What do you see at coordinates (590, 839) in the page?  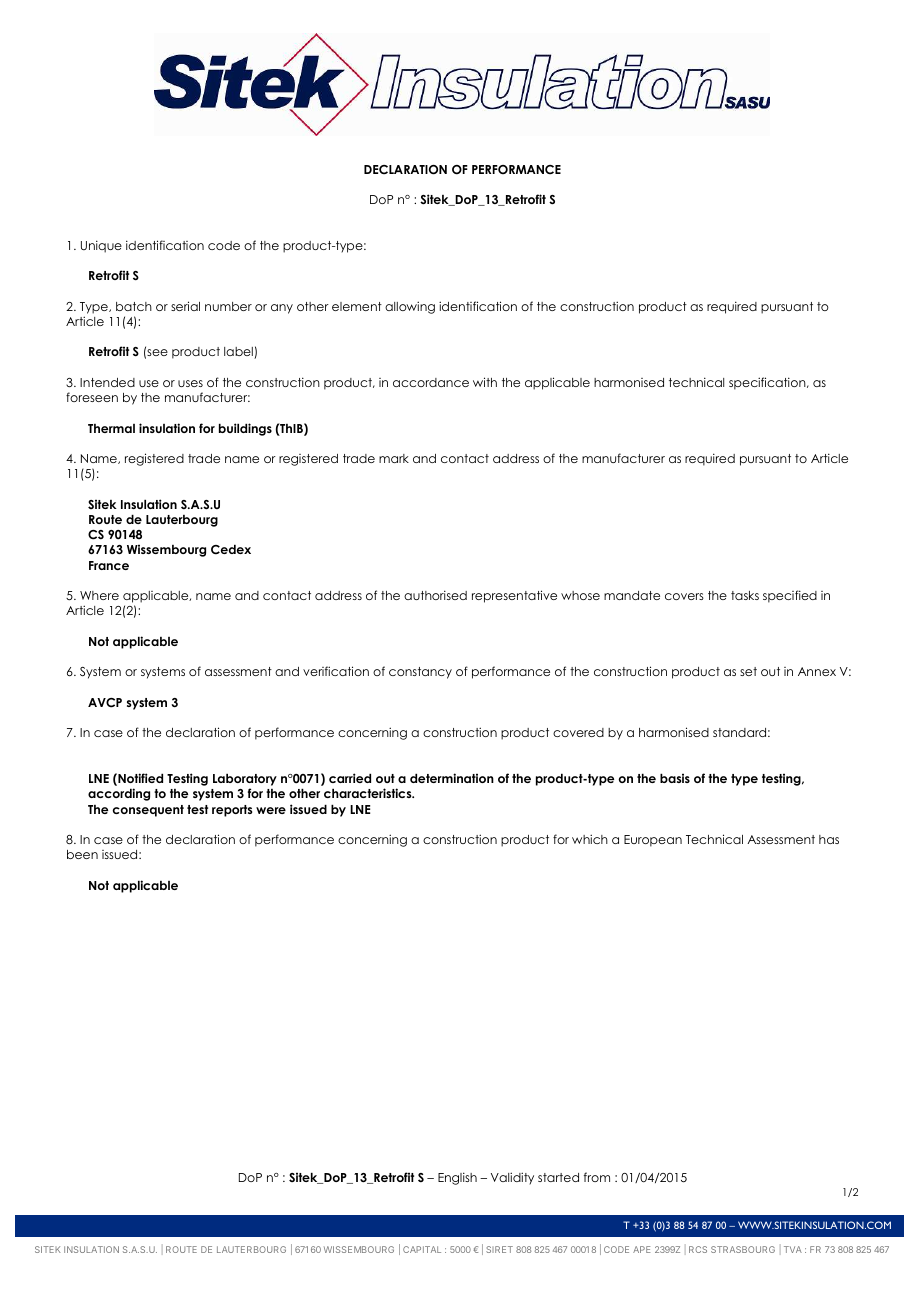 I see `which` at bounding box center [590, 839].
